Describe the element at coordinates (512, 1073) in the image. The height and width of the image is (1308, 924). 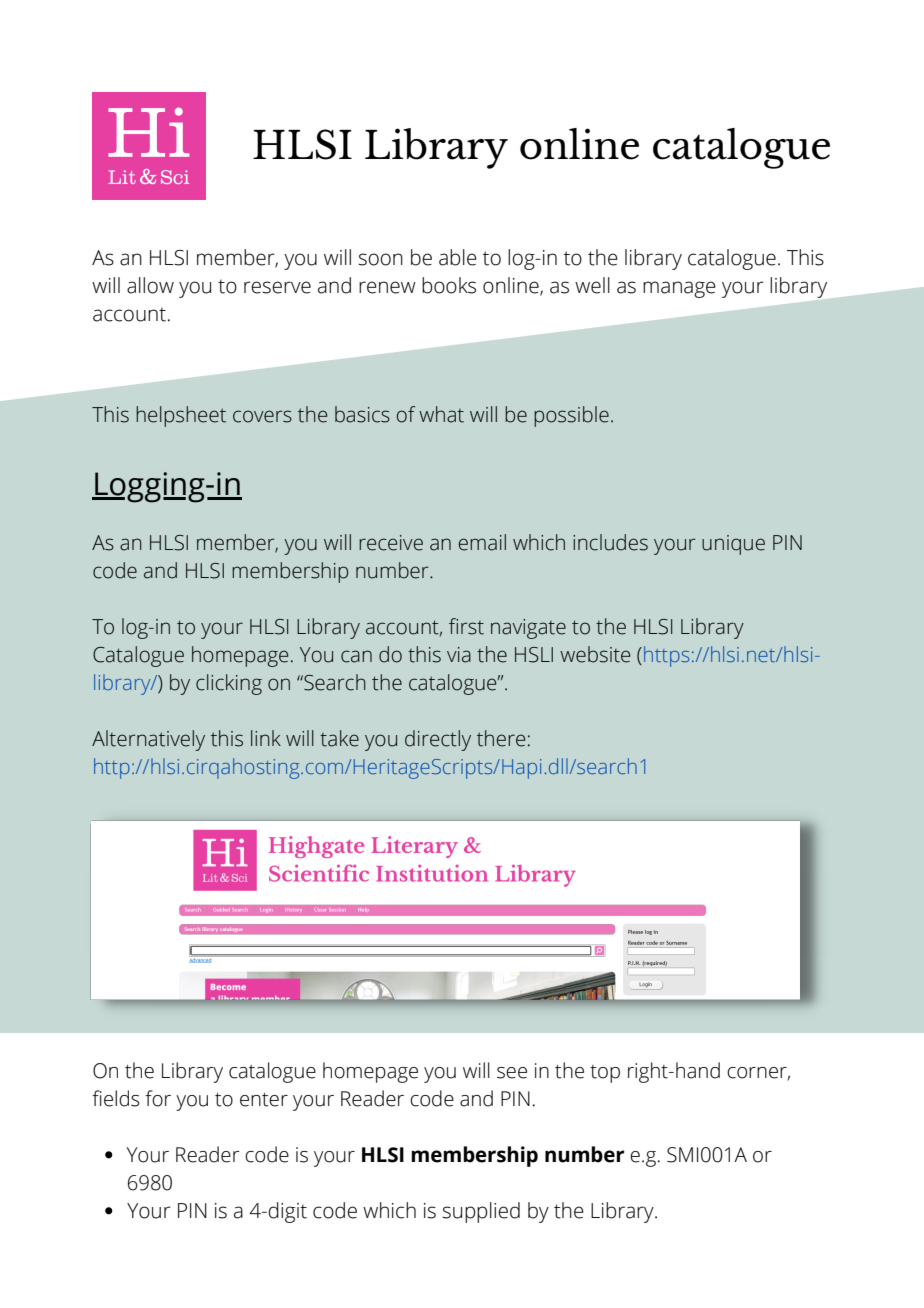
I see `see` at that location.
